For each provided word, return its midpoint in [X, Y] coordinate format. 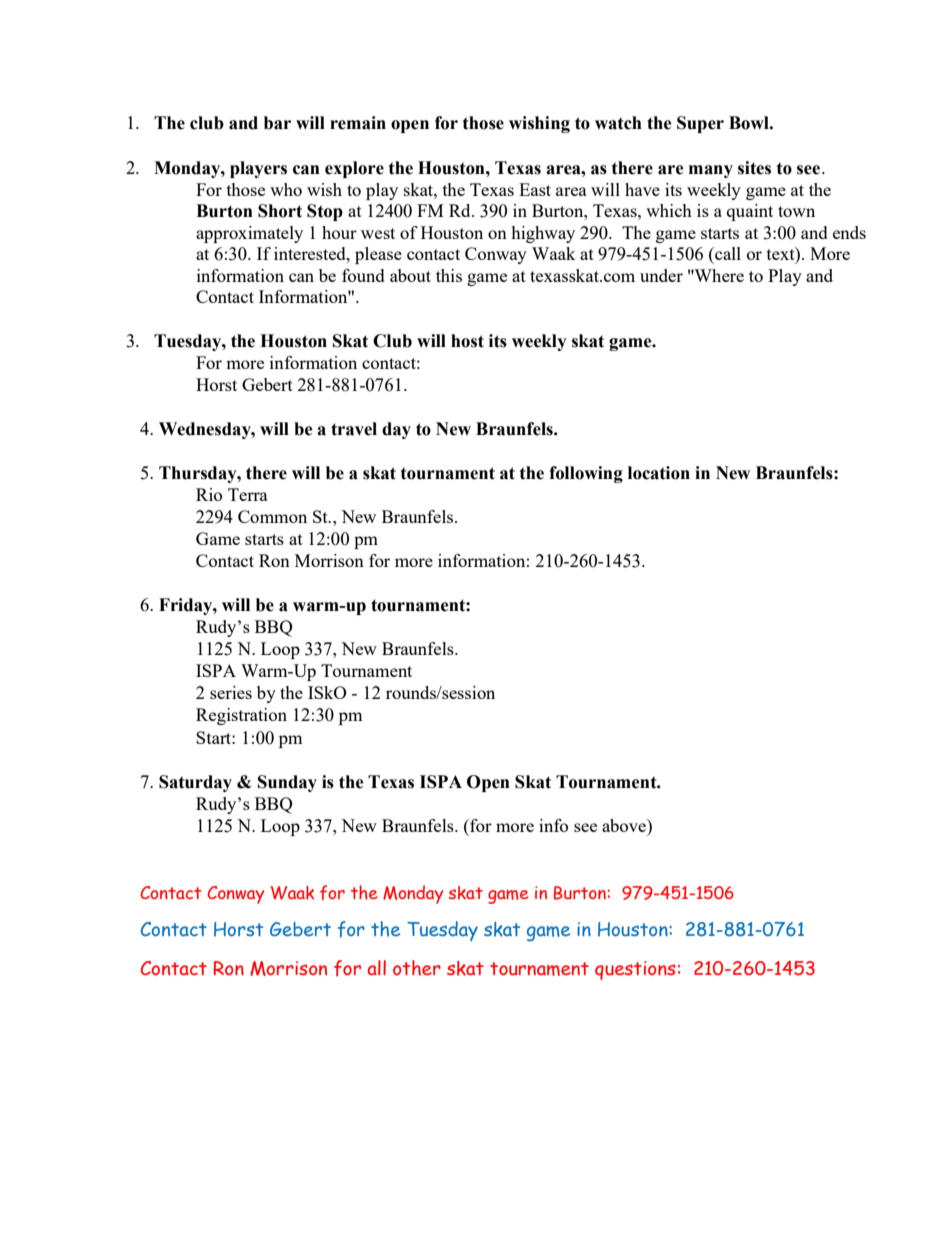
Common [272, 516]
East [535, 189]
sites [754, 168]
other [417, 968]
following [586, 474]
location [659, 473]
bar [277, 123]
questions [635, 970]
